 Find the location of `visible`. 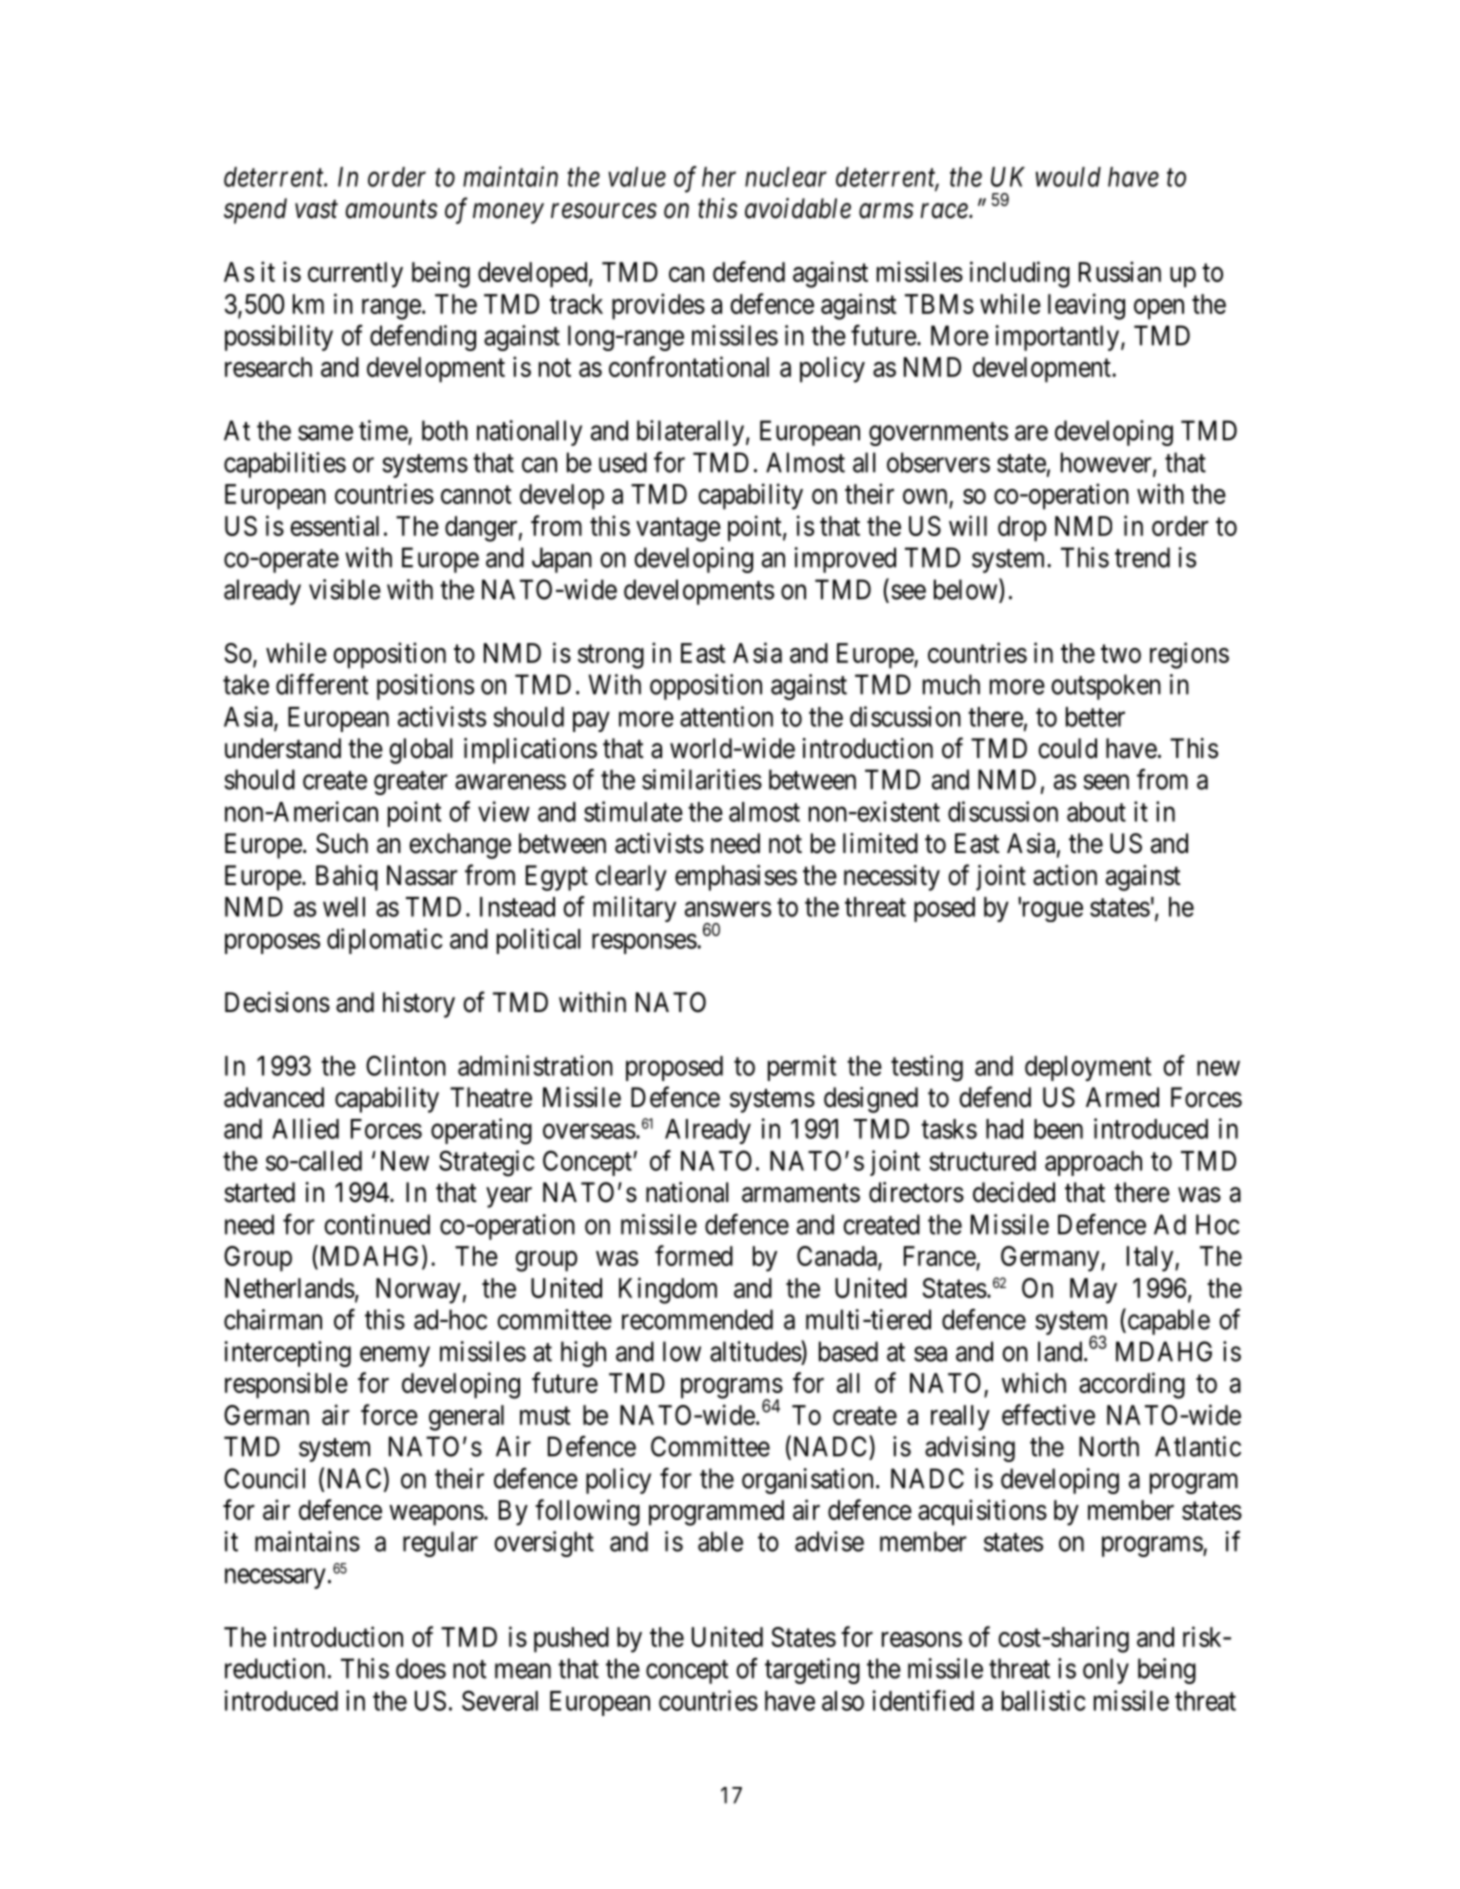

visible is located at coordinates (345, 589).
